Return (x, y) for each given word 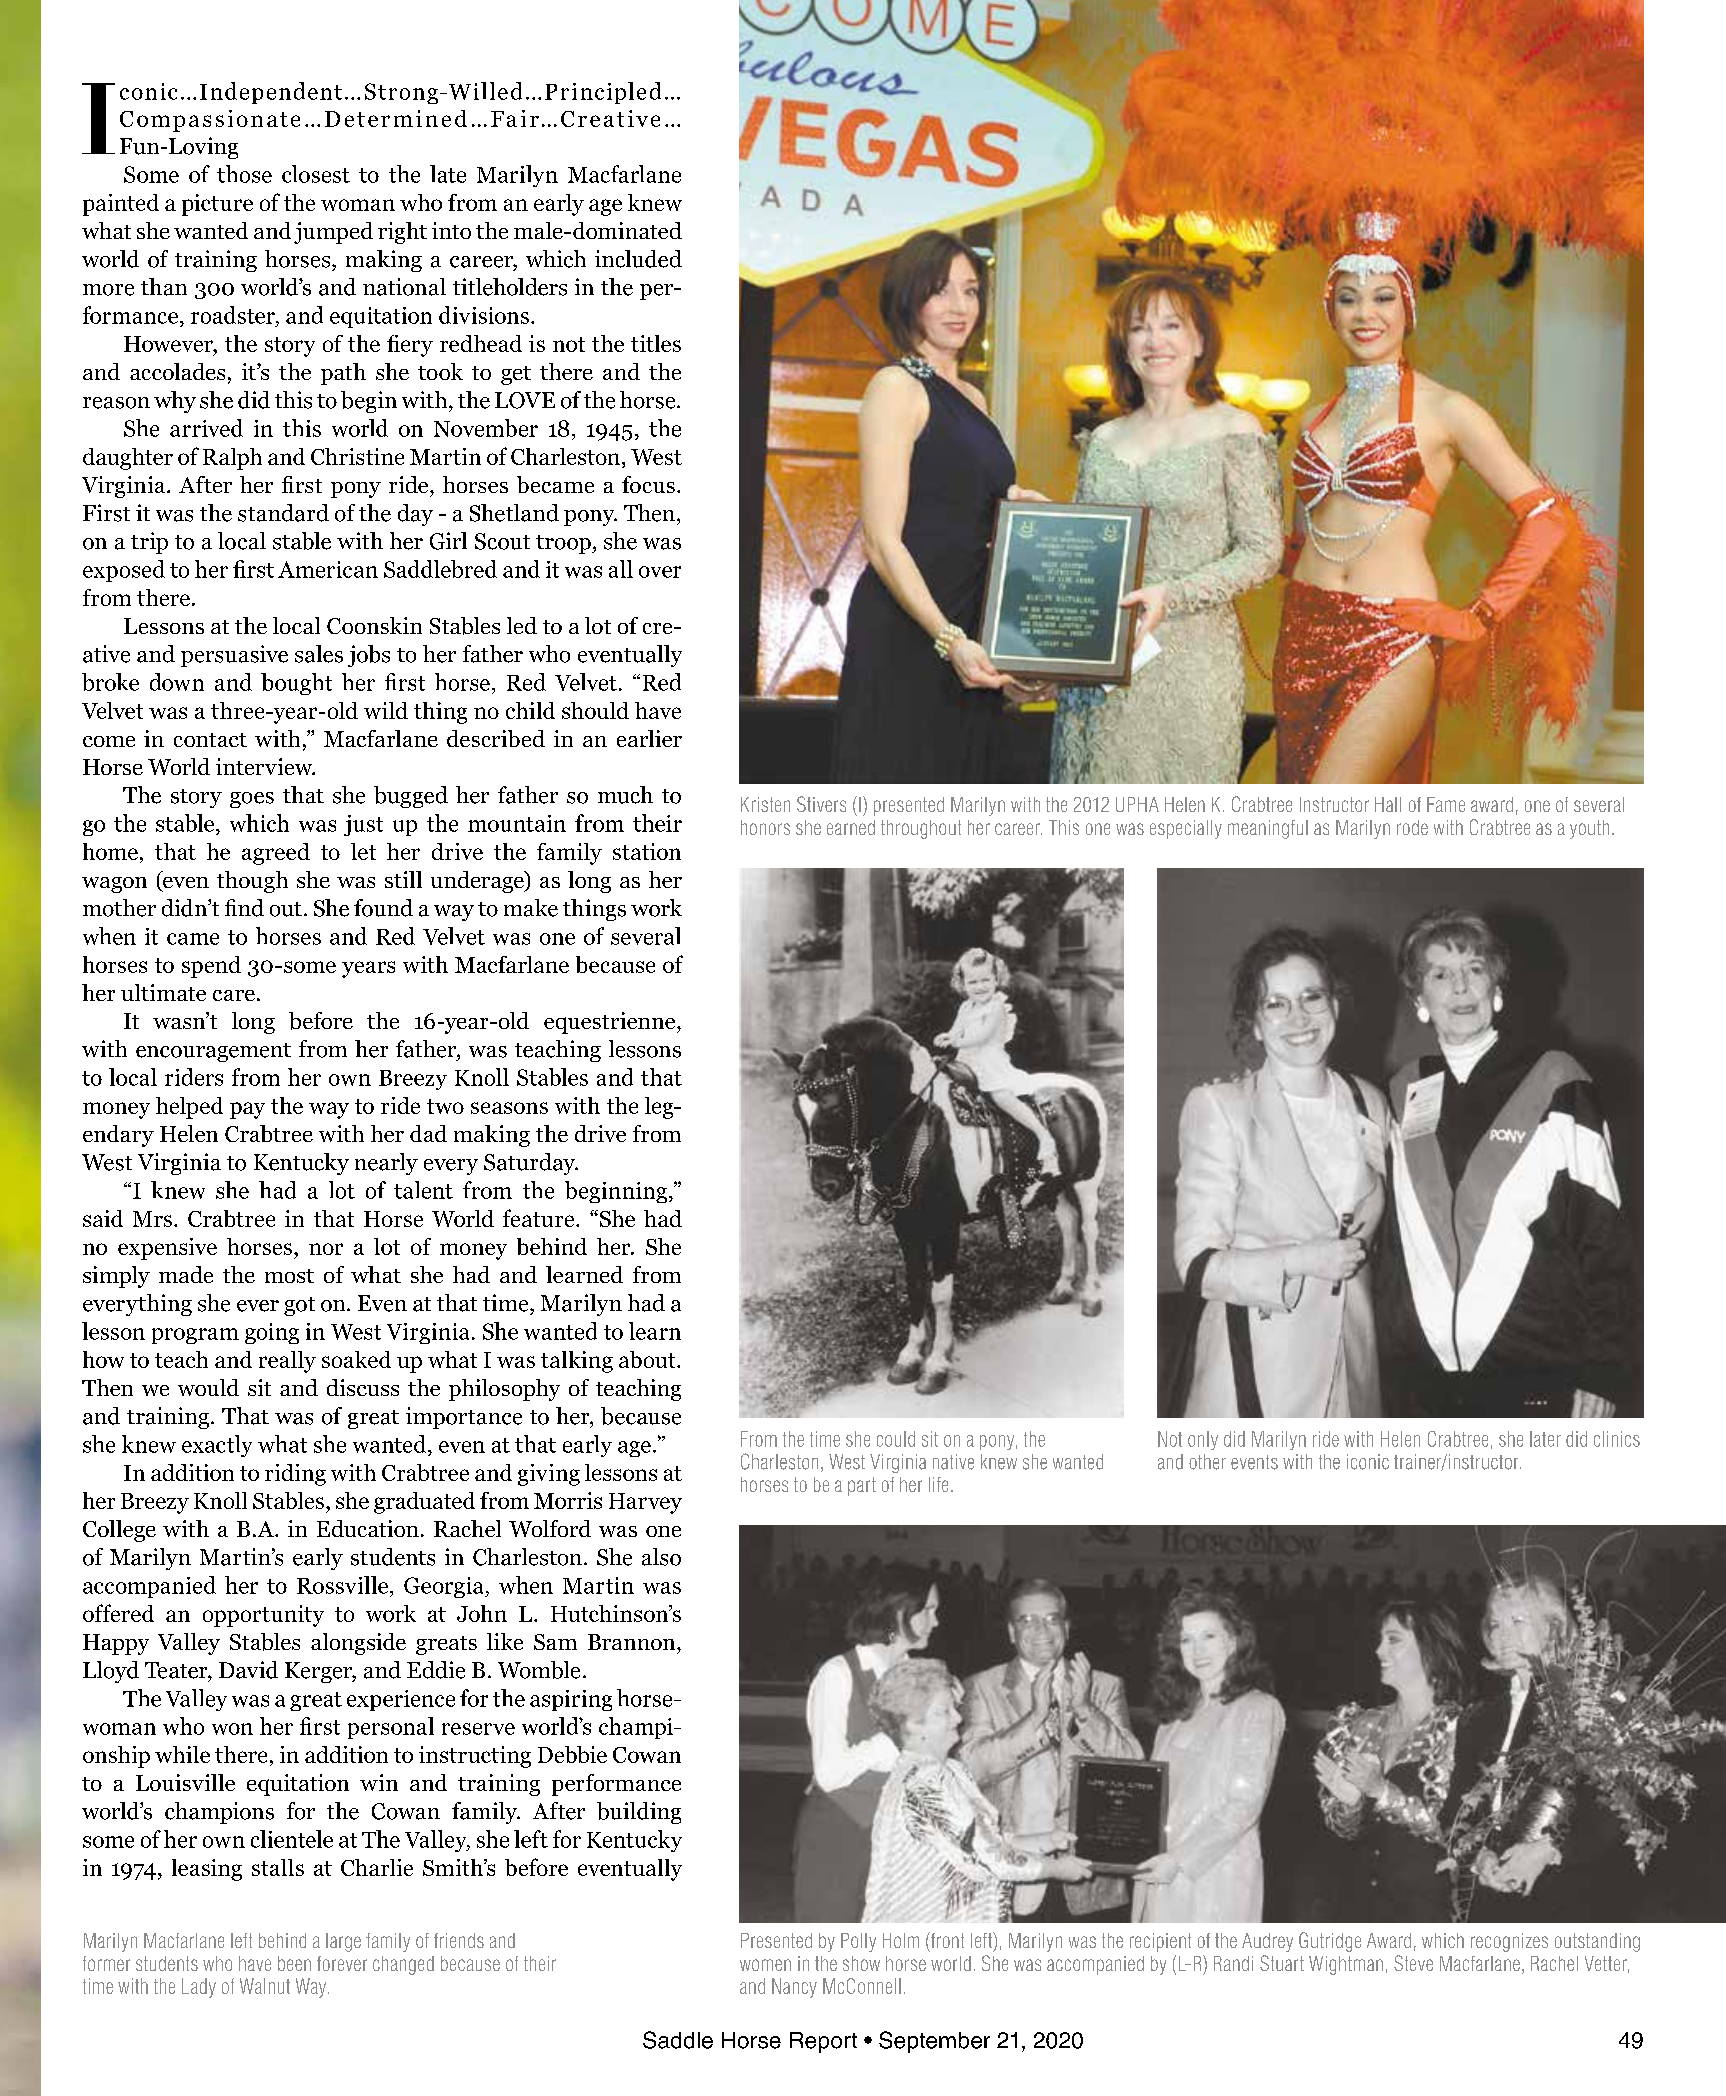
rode (1412, 827)
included (638, 259)
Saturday (531, 1164)
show (861, 1963)
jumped (333, 233)
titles (656, 343)
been (294, 1963)
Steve (1413, 1963)
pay (247, 1110)
